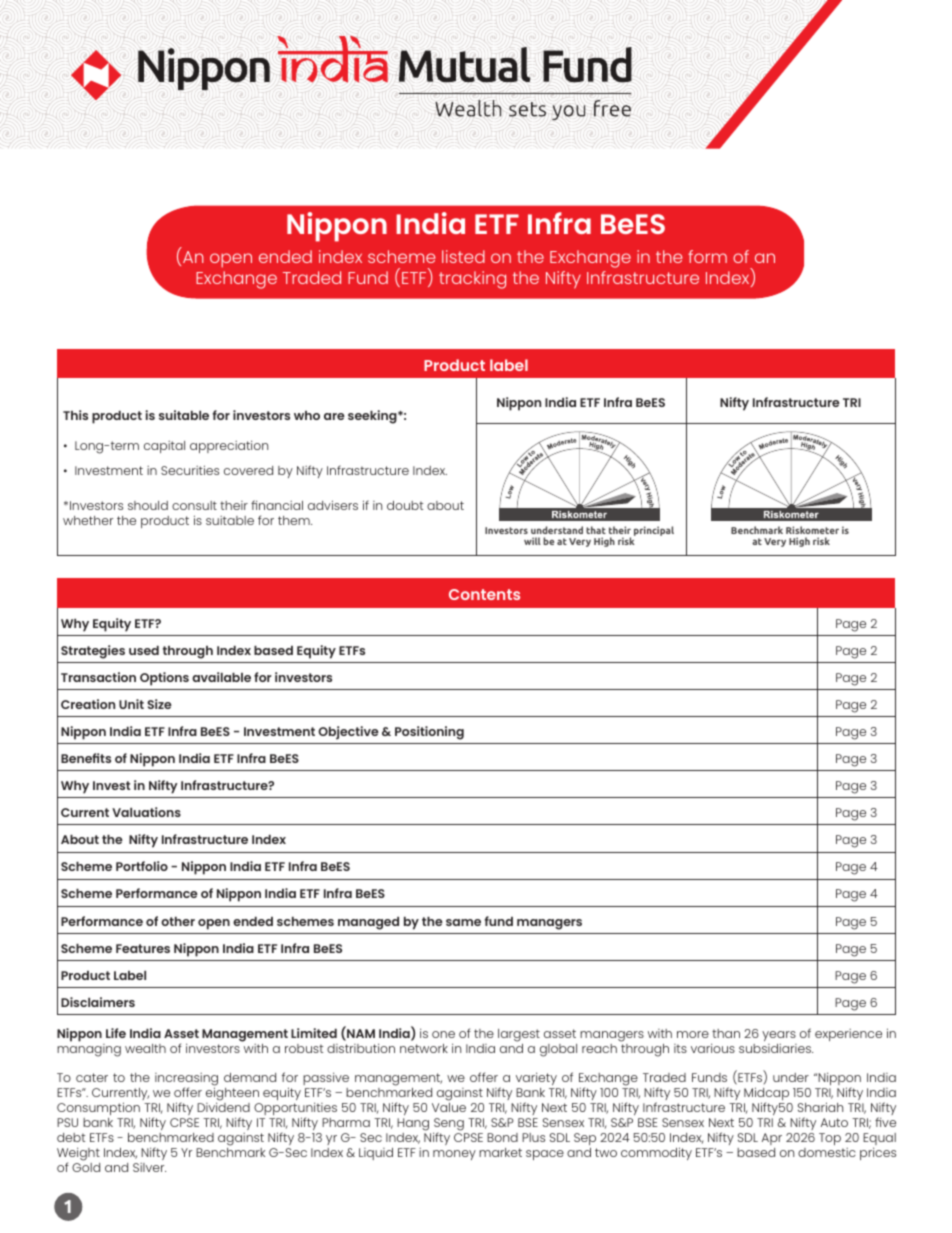 This screenshot has width=952, height=1233. Describe the element at coordinates (463, 256) in the screenshot. I see `listed` at that location.
